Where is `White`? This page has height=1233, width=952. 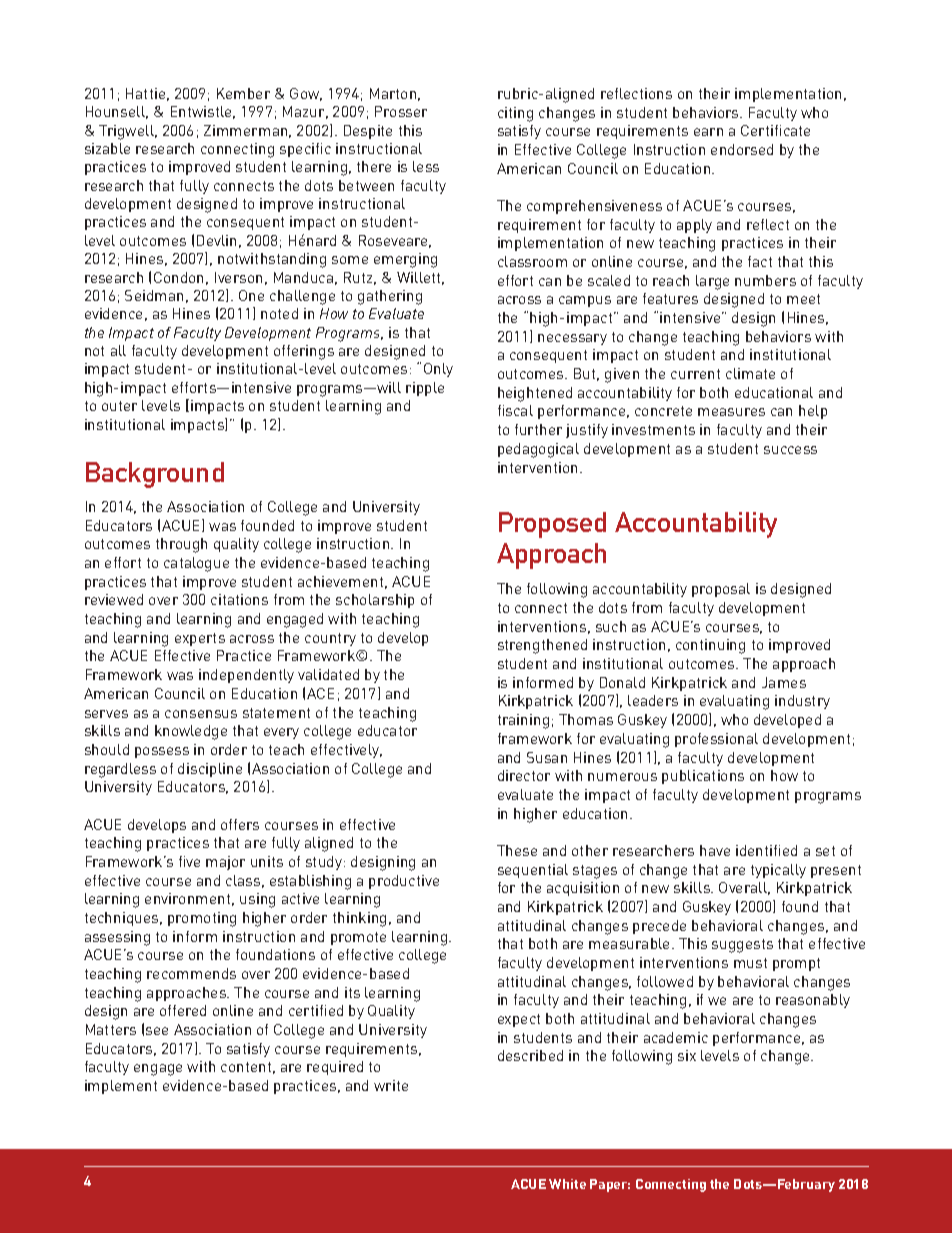
White is located at coordinates (567, 1184).
